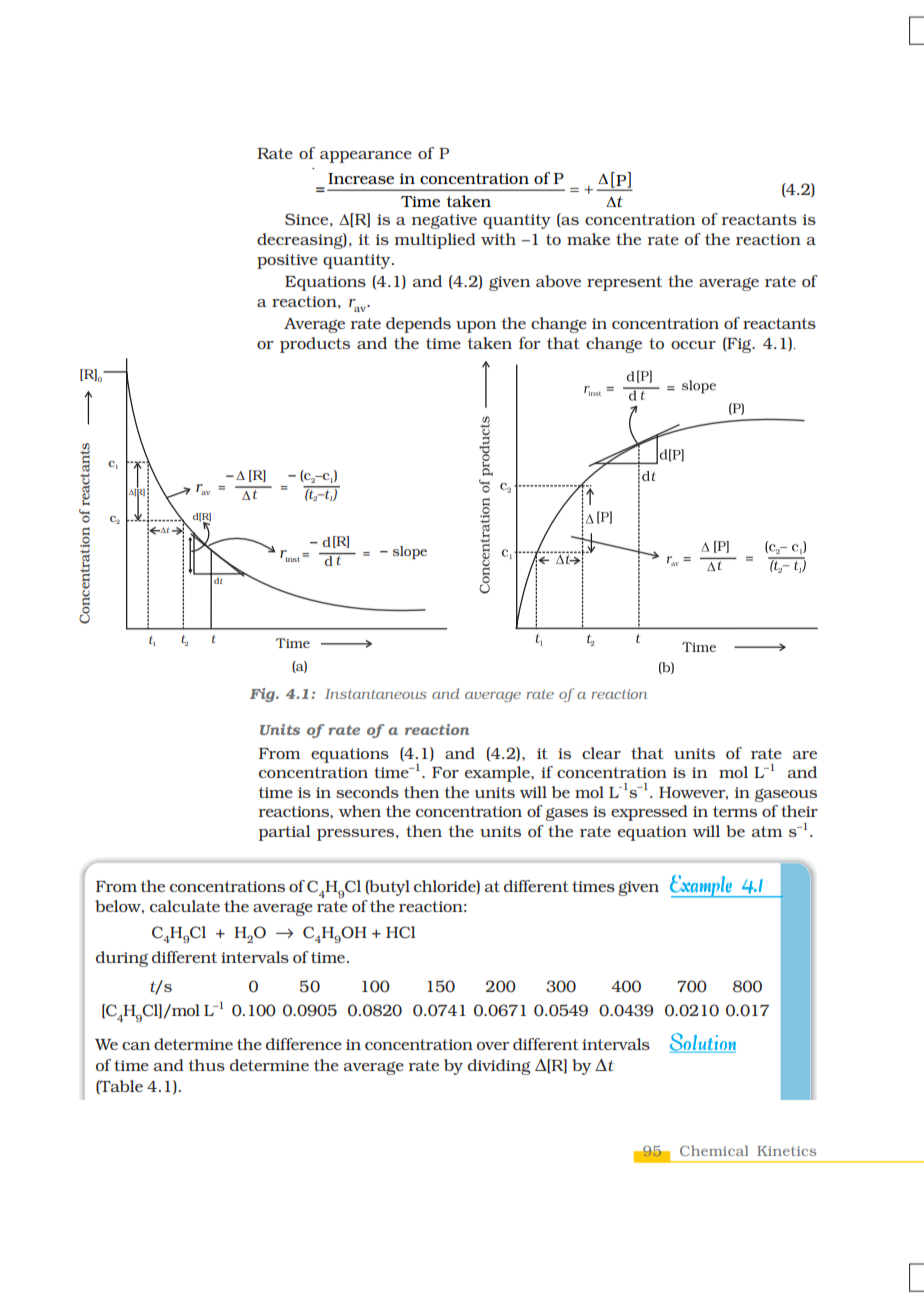  What do you see at coordinates (588, 239) in the image?
I see `make` at bounding box center [588, 239].
